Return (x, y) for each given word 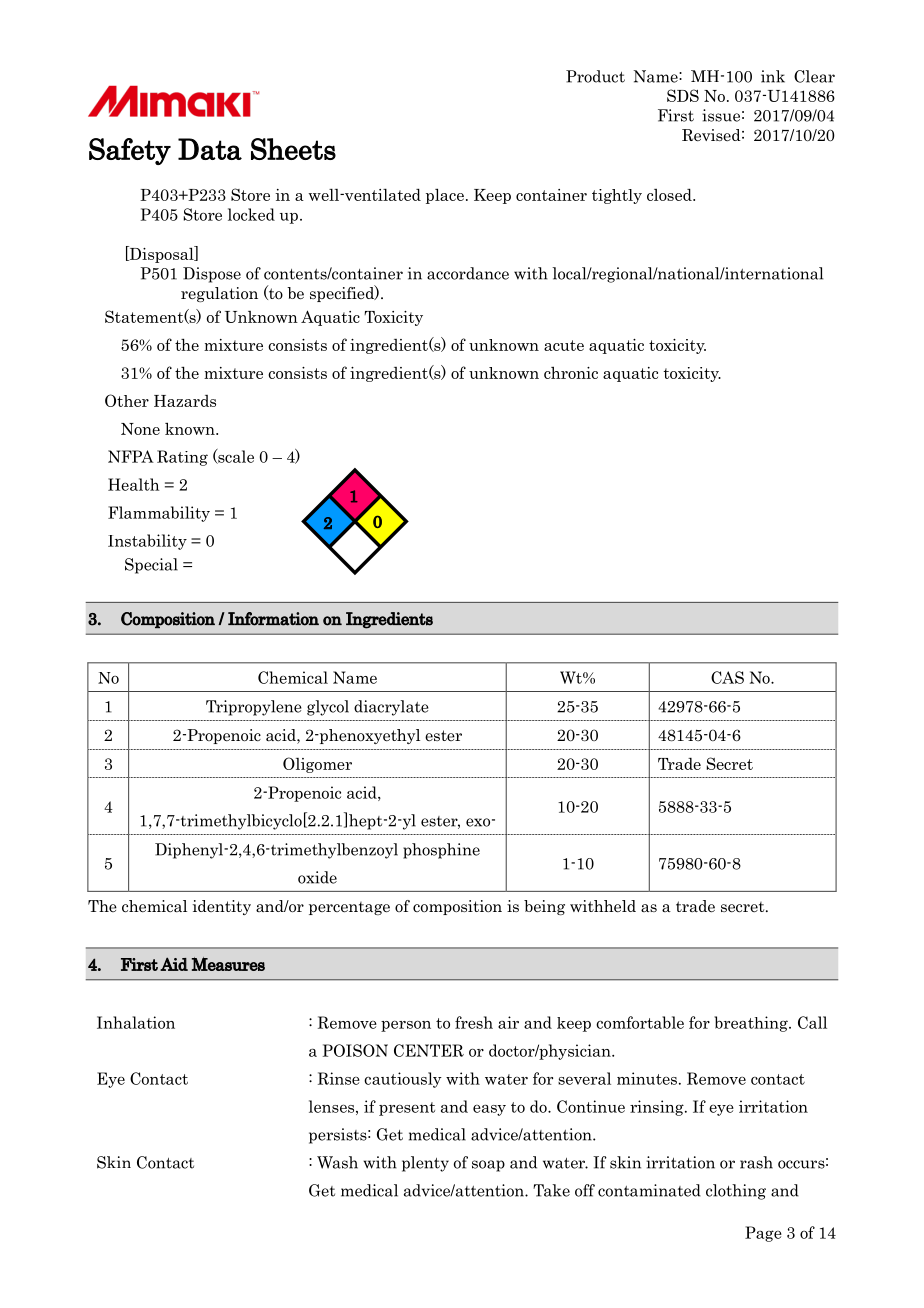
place (445, 196)
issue (721, 115)
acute (564, 345)
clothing (736, 1192)
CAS (727, 677)
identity (222, 907)
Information (273, 619)
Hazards (185, 401)
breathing (752, 1024)
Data (210, 149)
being (544, 907)
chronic (571, 372)
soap (488, 1166)
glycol (328, 708)
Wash (337, 1162)
